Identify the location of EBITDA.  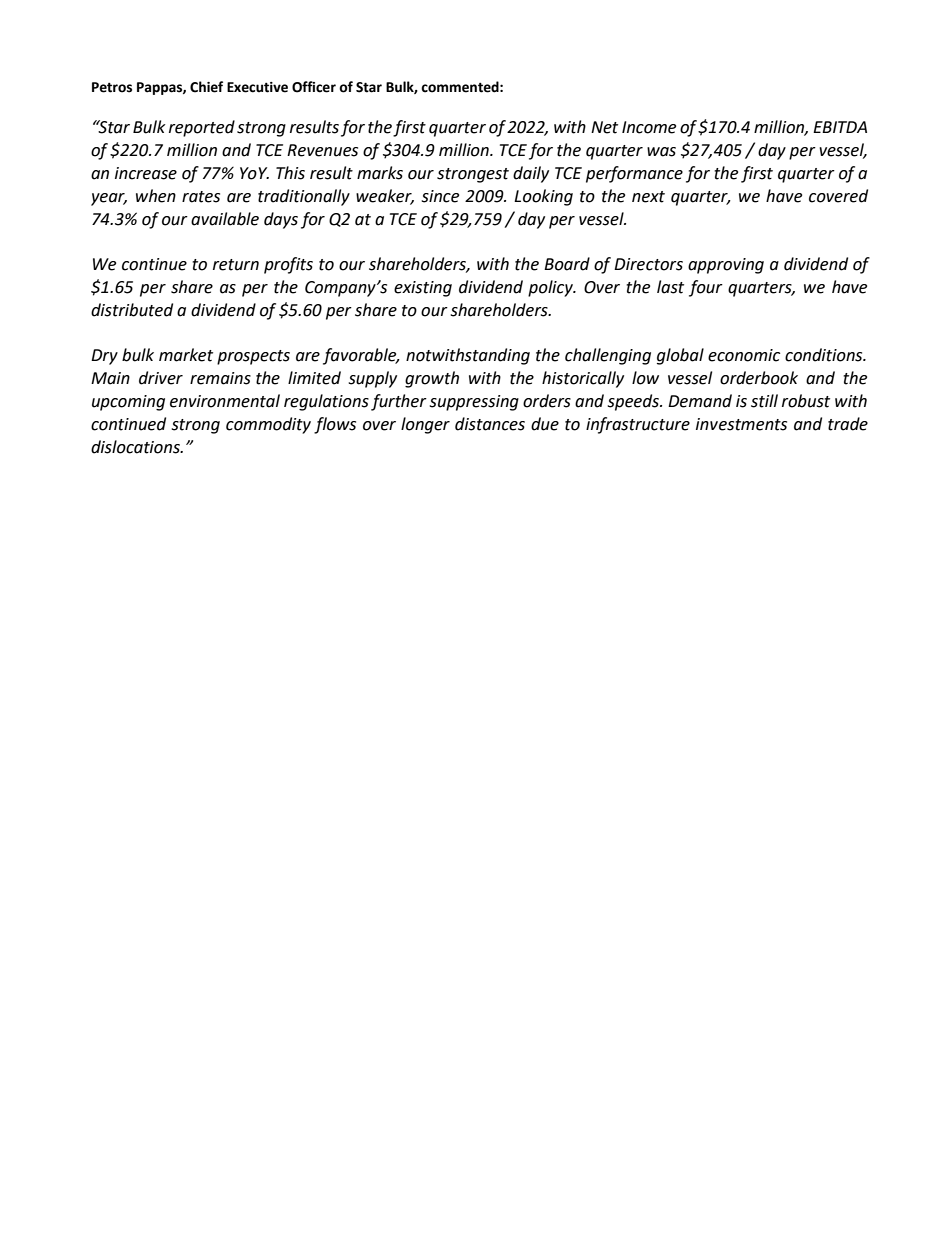
(840, 127).
